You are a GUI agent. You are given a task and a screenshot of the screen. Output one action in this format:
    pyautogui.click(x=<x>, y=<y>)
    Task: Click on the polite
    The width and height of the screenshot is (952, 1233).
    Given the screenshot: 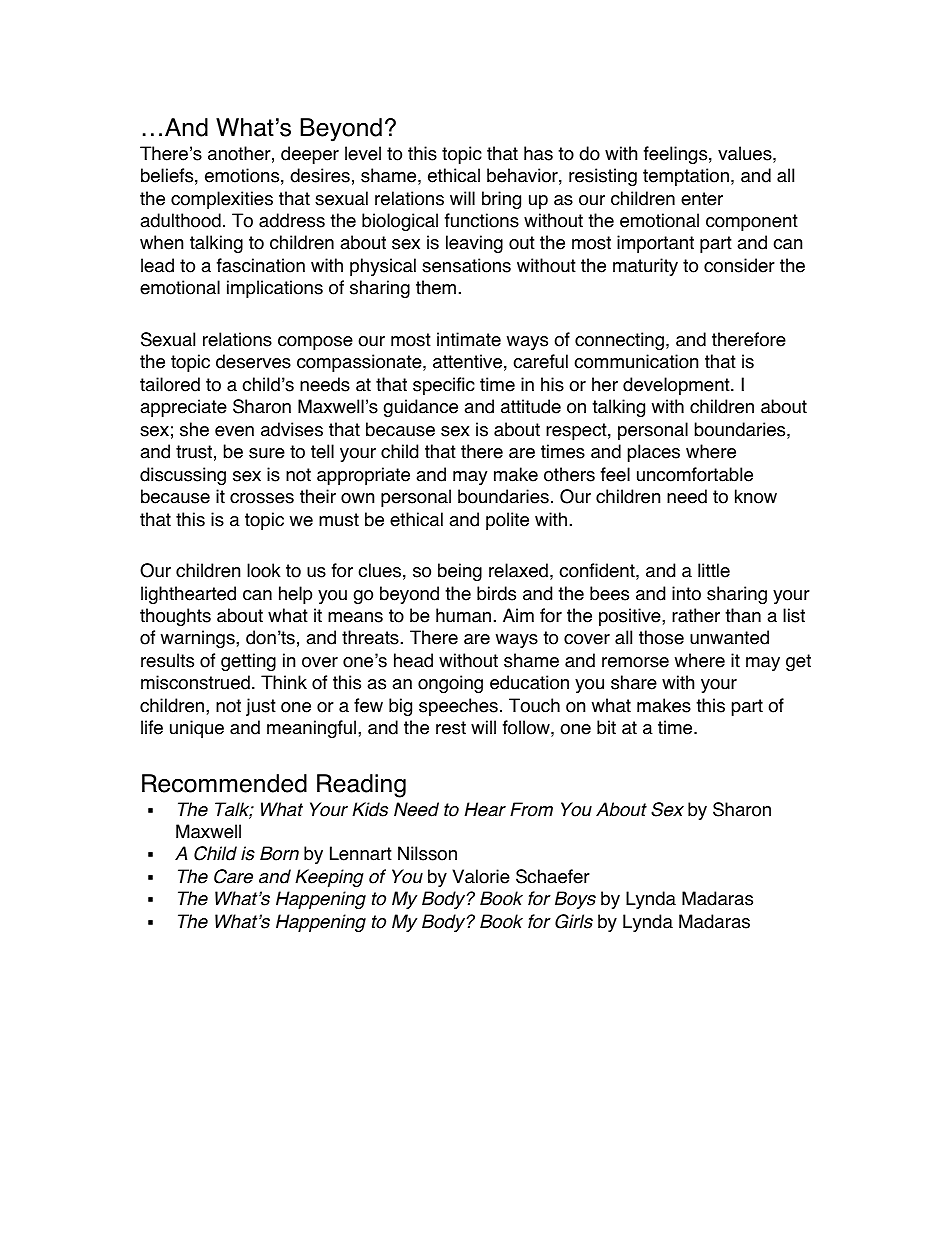 What is the action you would take?
    pyautogui.click(x=507, y=521)
